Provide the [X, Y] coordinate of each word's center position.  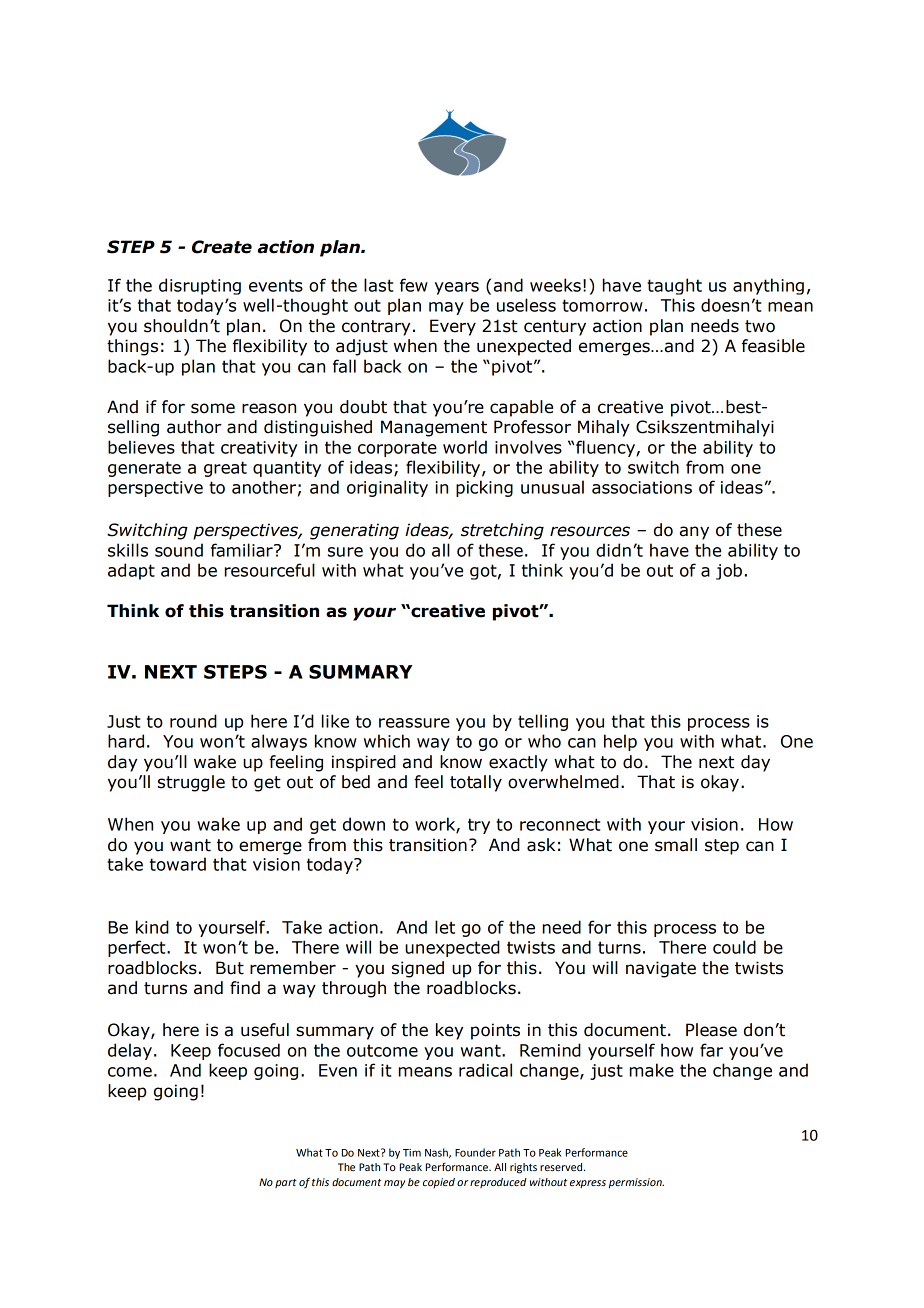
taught [674, 286]
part [286, 1183]
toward [178, 864]
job [729, 571]
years [457, 288]
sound [179, 550]
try [479, 826]
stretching [502, 531]
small [676, 845]
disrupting [200, 286]
